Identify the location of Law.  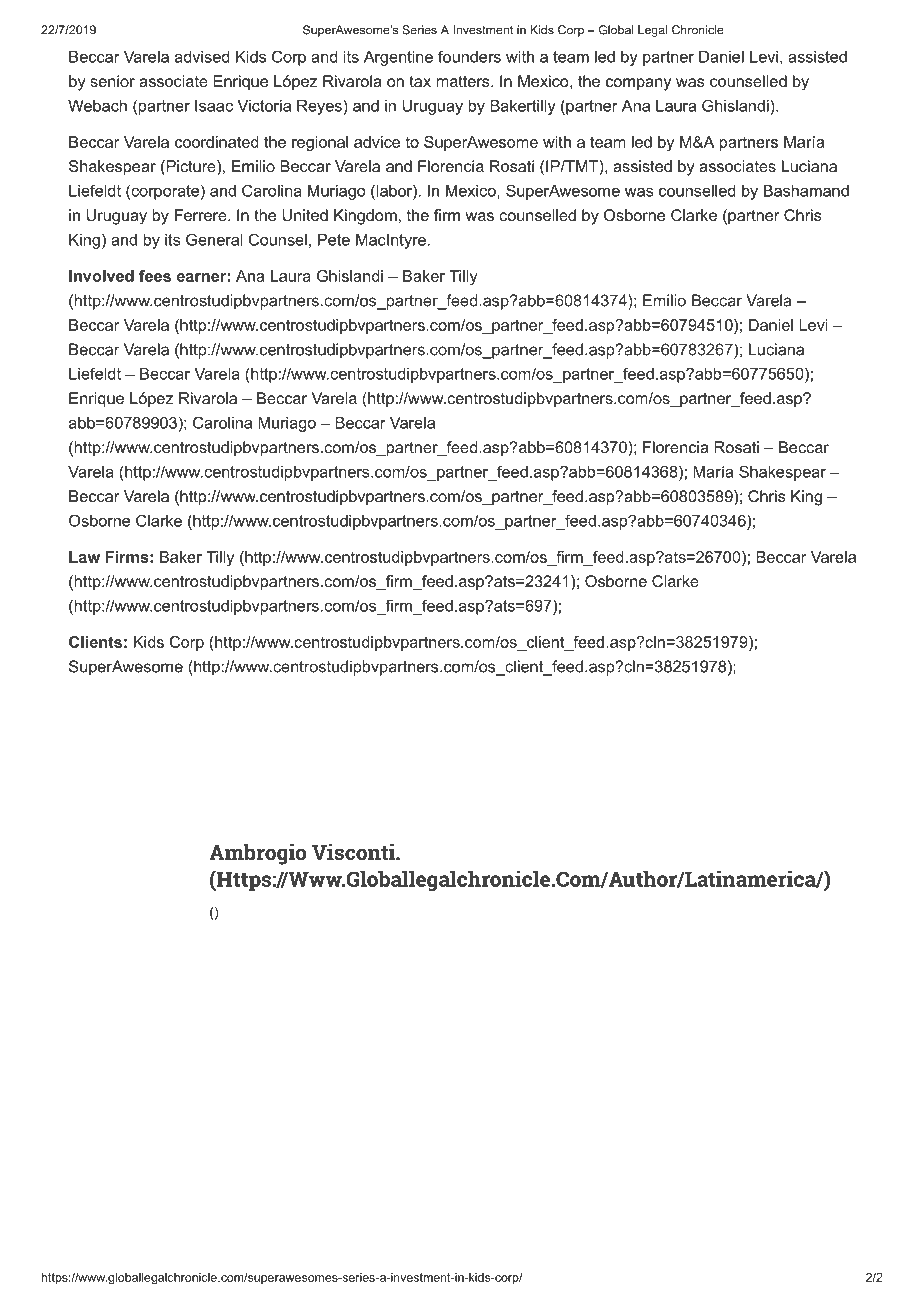
(84, 557).
